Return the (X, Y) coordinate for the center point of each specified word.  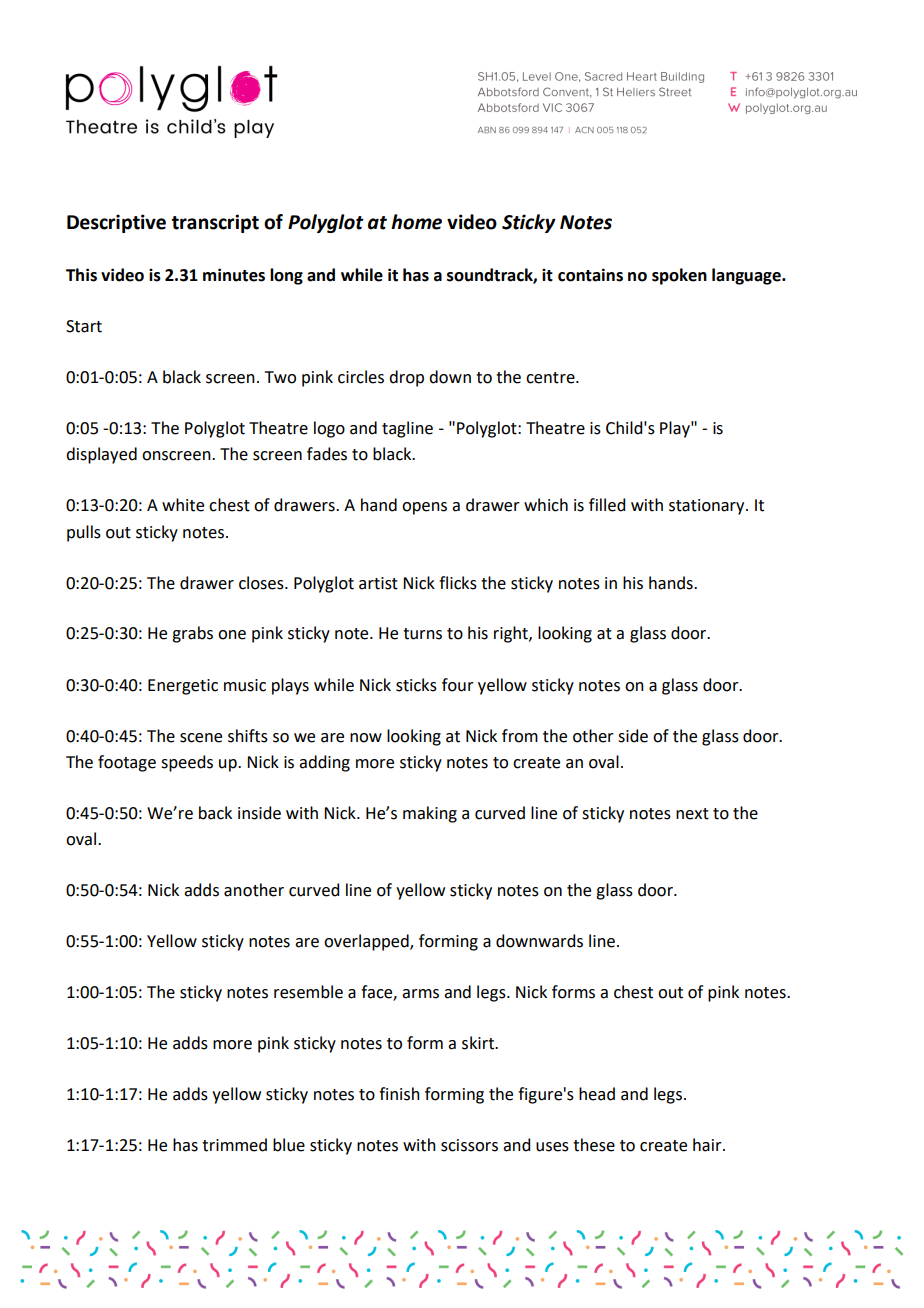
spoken (679, 276)
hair (708, 1145)
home (416, 222)
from (520, 736)
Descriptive (116, 223)
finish (399, 1094)
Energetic (183, 687)
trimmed (234, 1145)
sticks (416, 685)
